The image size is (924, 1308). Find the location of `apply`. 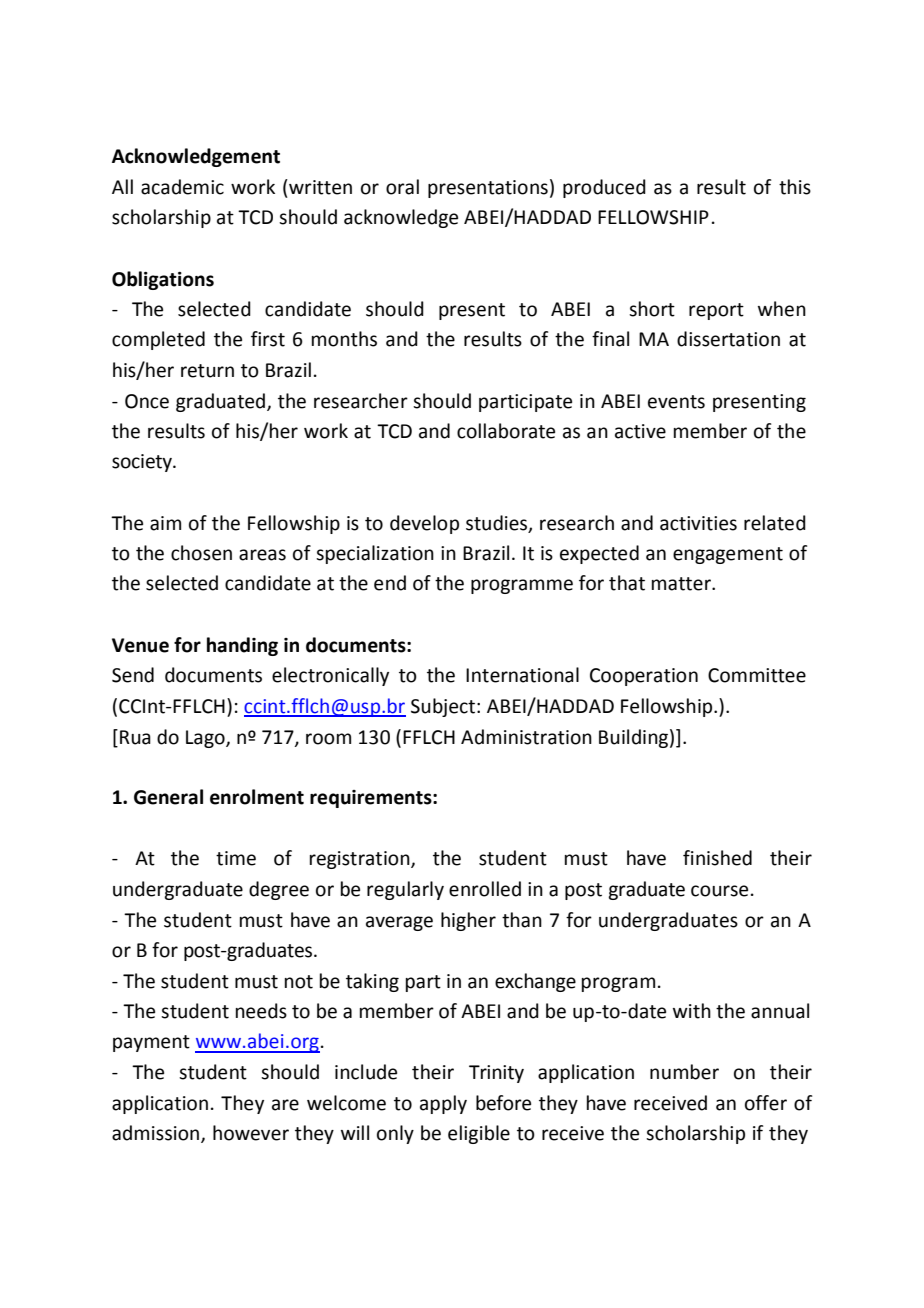

apply is located at coordinates (443, 1104).
